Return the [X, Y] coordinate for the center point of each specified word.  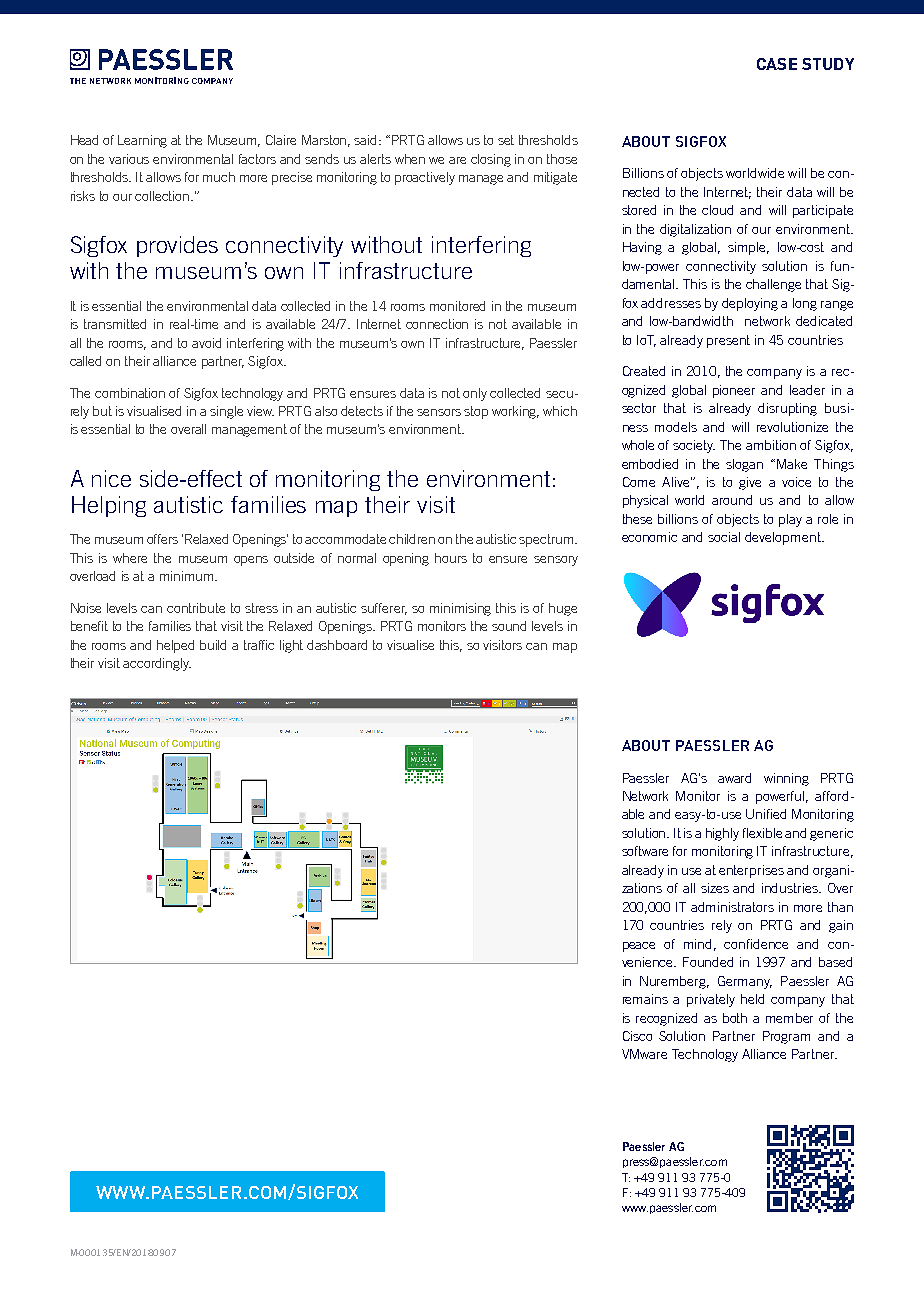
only [475, 394]
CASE [777, 64]
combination [130, 393]
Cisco [637, 1036]
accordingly [157, 664]
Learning [142, 141]
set [506, 140]
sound [509, 626]
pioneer [734, 391]
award [734, 778]
